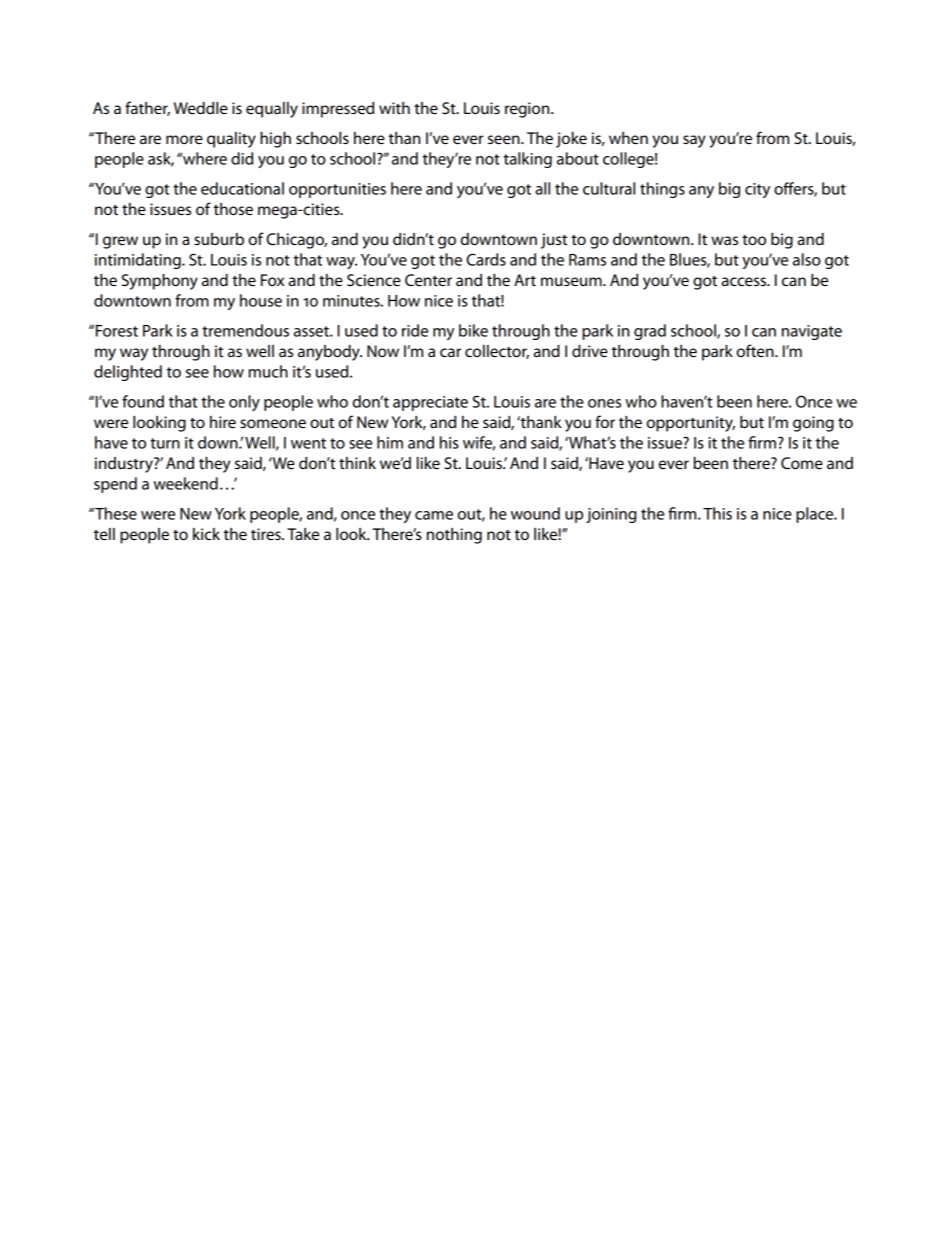 This screenshot has height=1233, width=952. I want to click on opportunity, so click(691, 424).
